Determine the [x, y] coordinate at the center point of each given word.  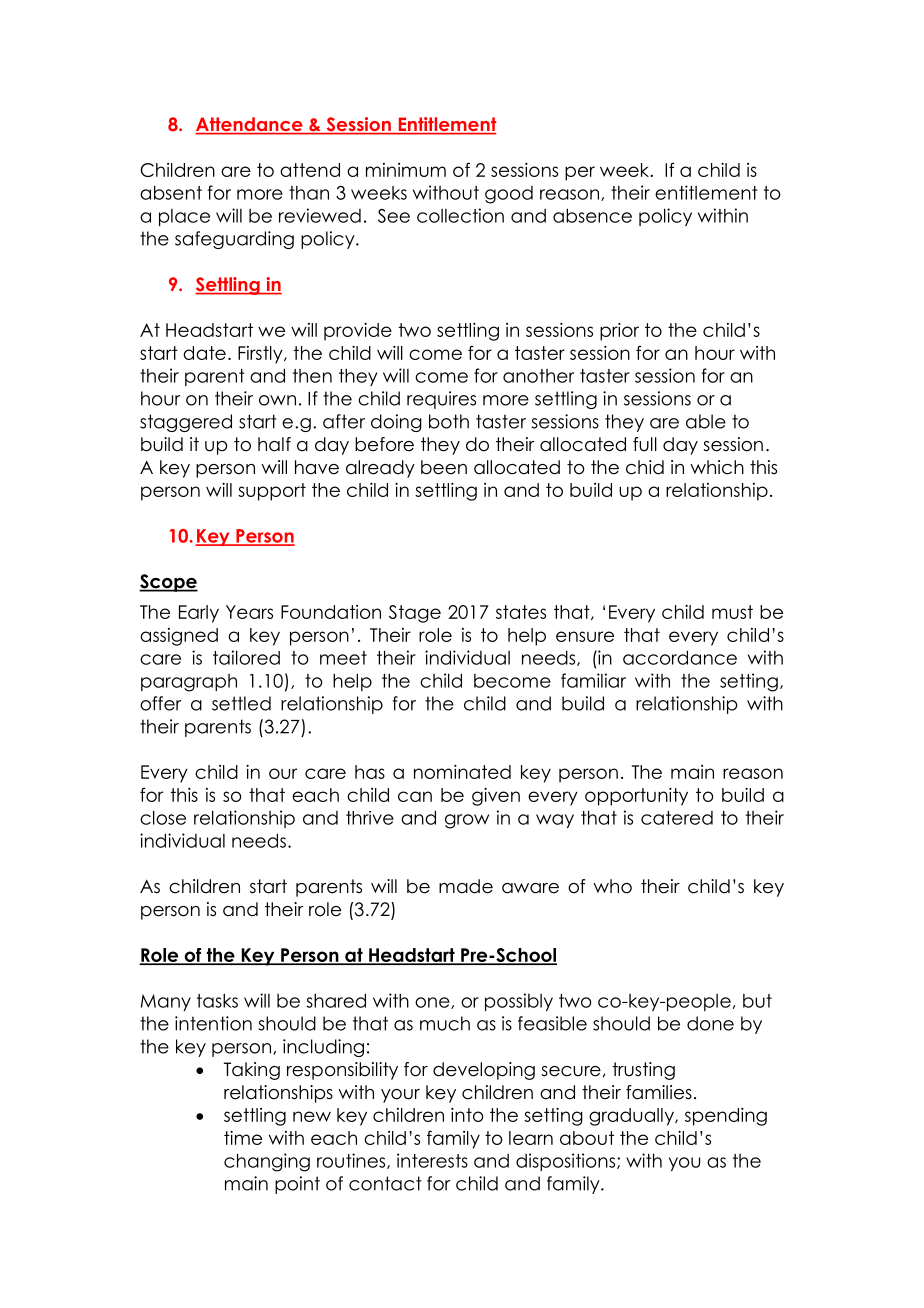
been [444, 467]
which [717, 467]
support [272, 492]
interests [432, 1160]
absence [592, 215]
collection [460, 215]
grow [467, 821]
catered [677, 818]
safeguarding [234, 240]
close [163, 817]
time [243, 1138]
